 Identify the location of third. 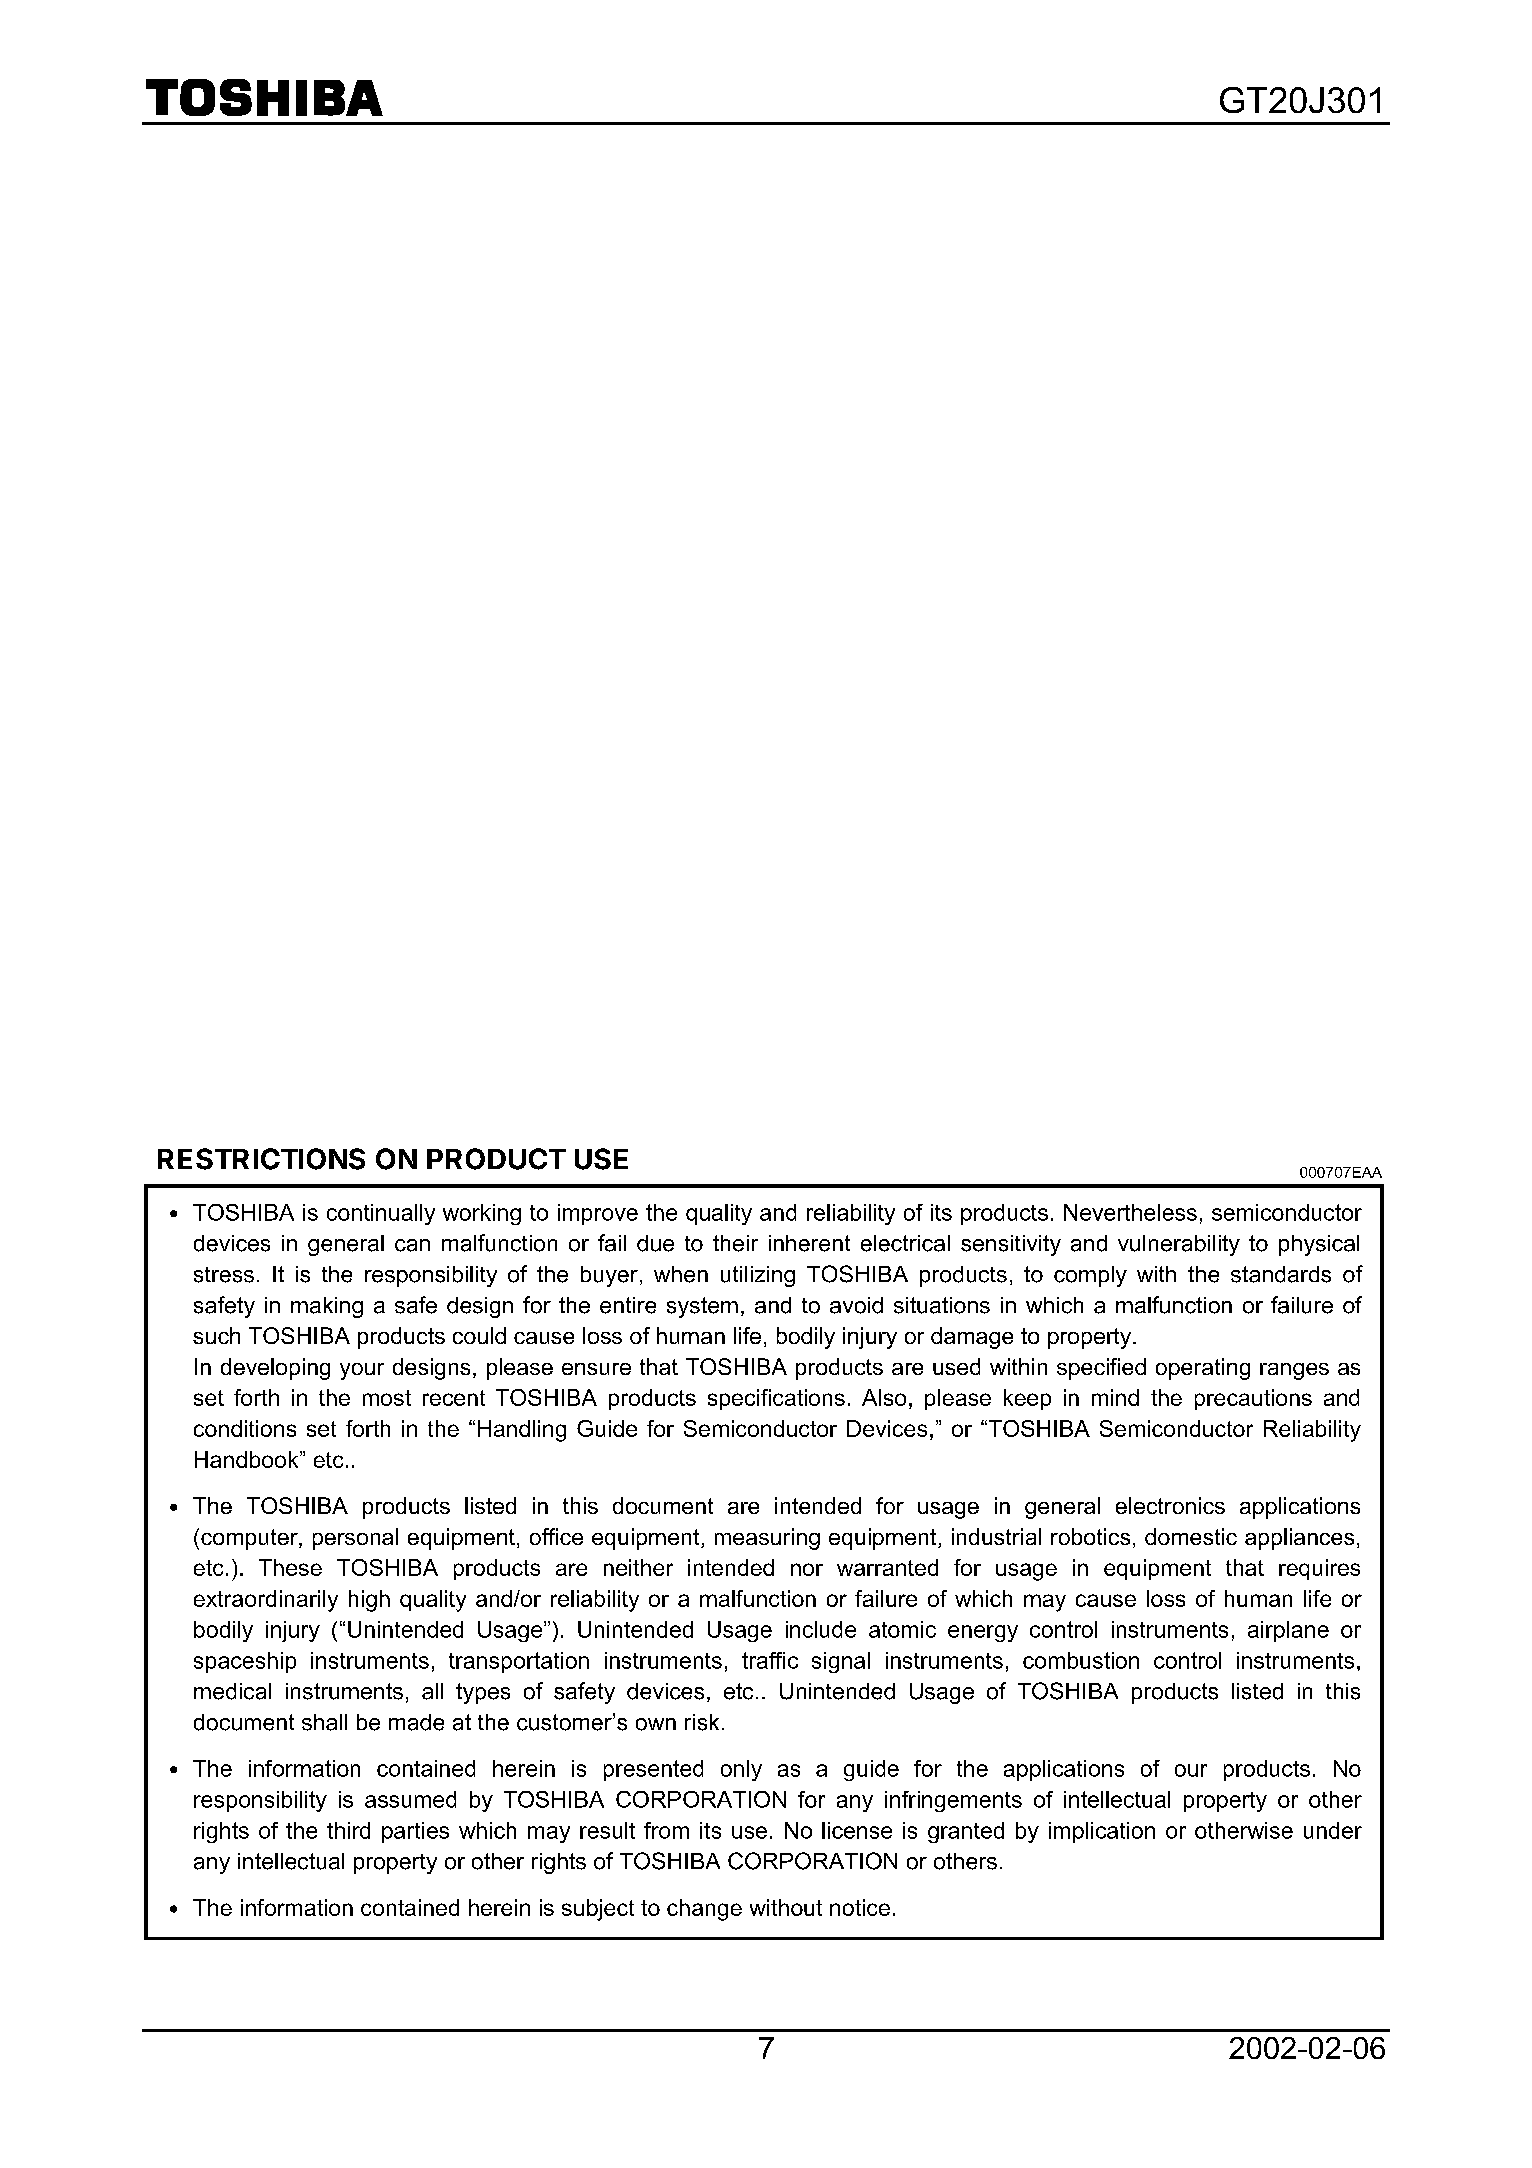
(348, 1830).
